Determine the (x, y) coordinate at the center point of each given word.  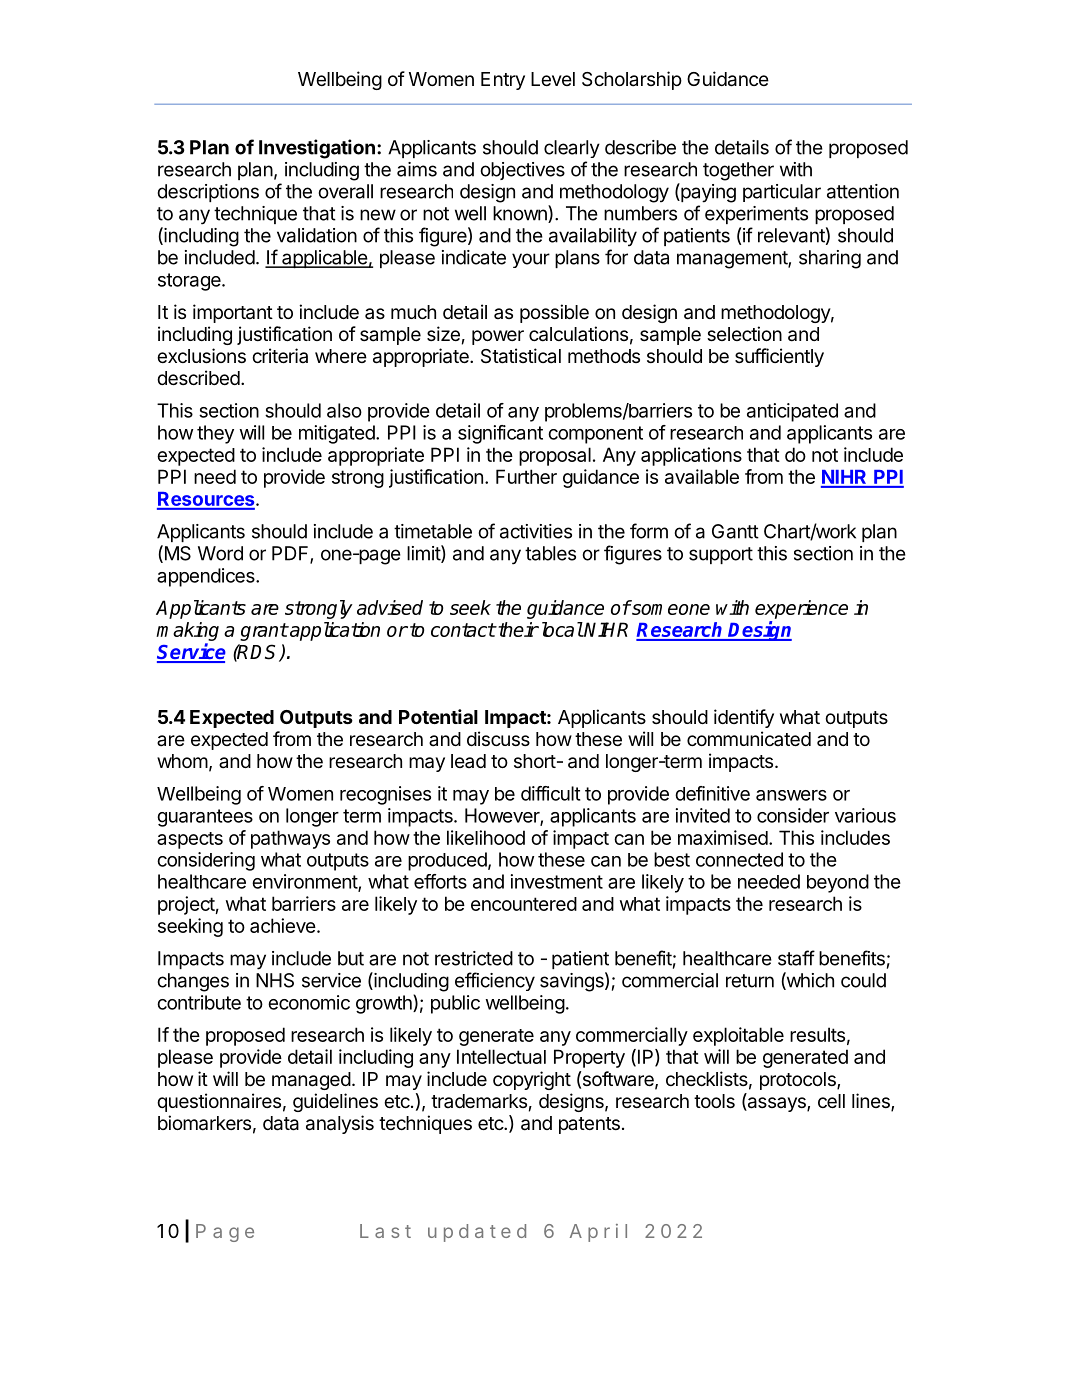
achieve (283, 925)
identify (744, 718)
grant (264, 632)
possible (554, 313)
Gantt (735, 531)
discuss (498, 738)
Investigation (317, 149)
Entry (503, 81)
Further (526, 476)
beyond (838, 883)
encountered (524, 904)
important (233, 313)
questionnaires (219, 1102)
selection (744, 333)
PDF (291, 554)
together (738, 171)
